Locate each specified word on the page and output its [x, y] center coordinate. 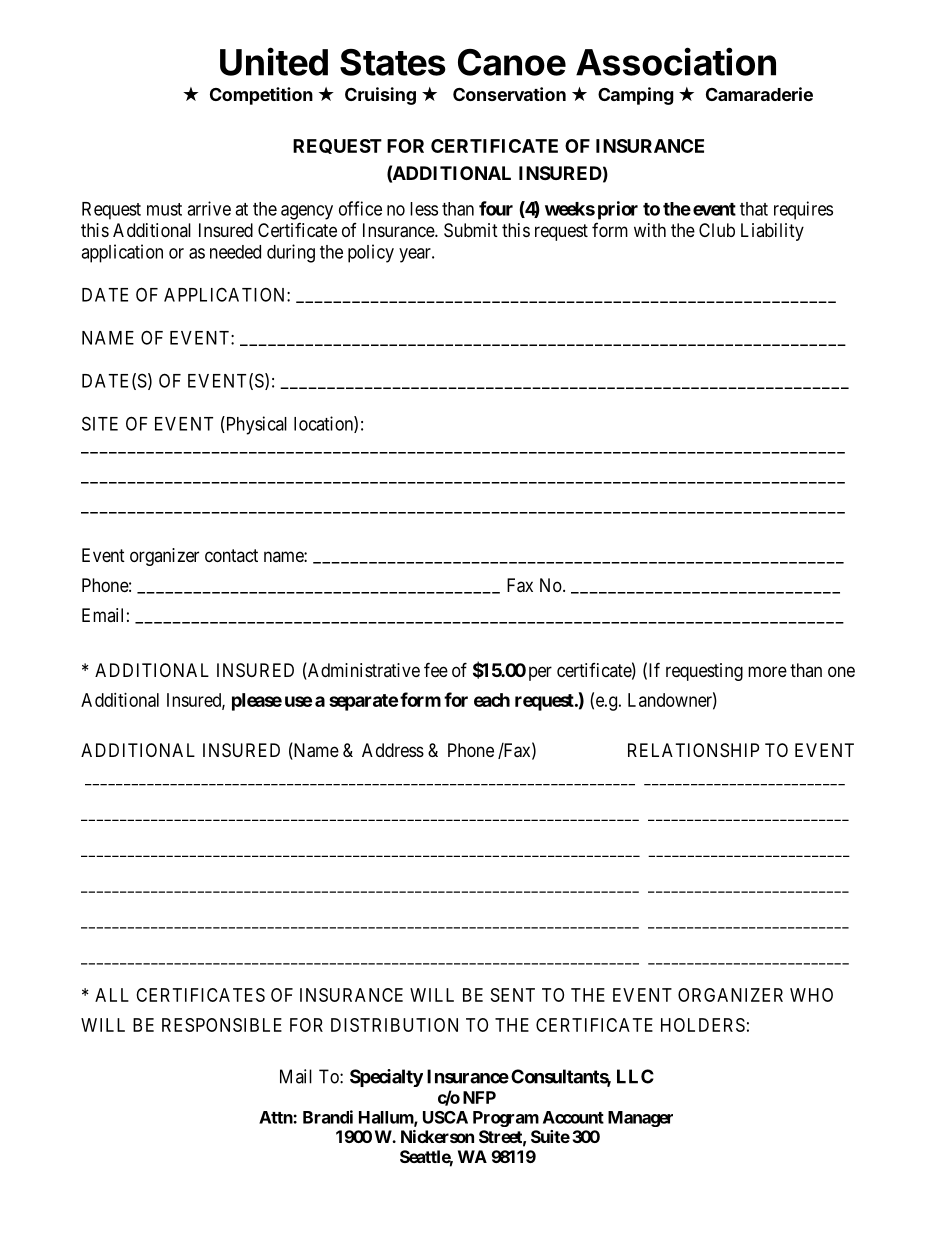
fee [436, 669]
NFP [479, 1097]
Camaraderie [759, 94]
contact [231, 555]
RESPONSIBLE [222, 1025]
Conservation [509, 94]
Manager [640, 1119]
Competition [261, 96]
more [767, 671]
